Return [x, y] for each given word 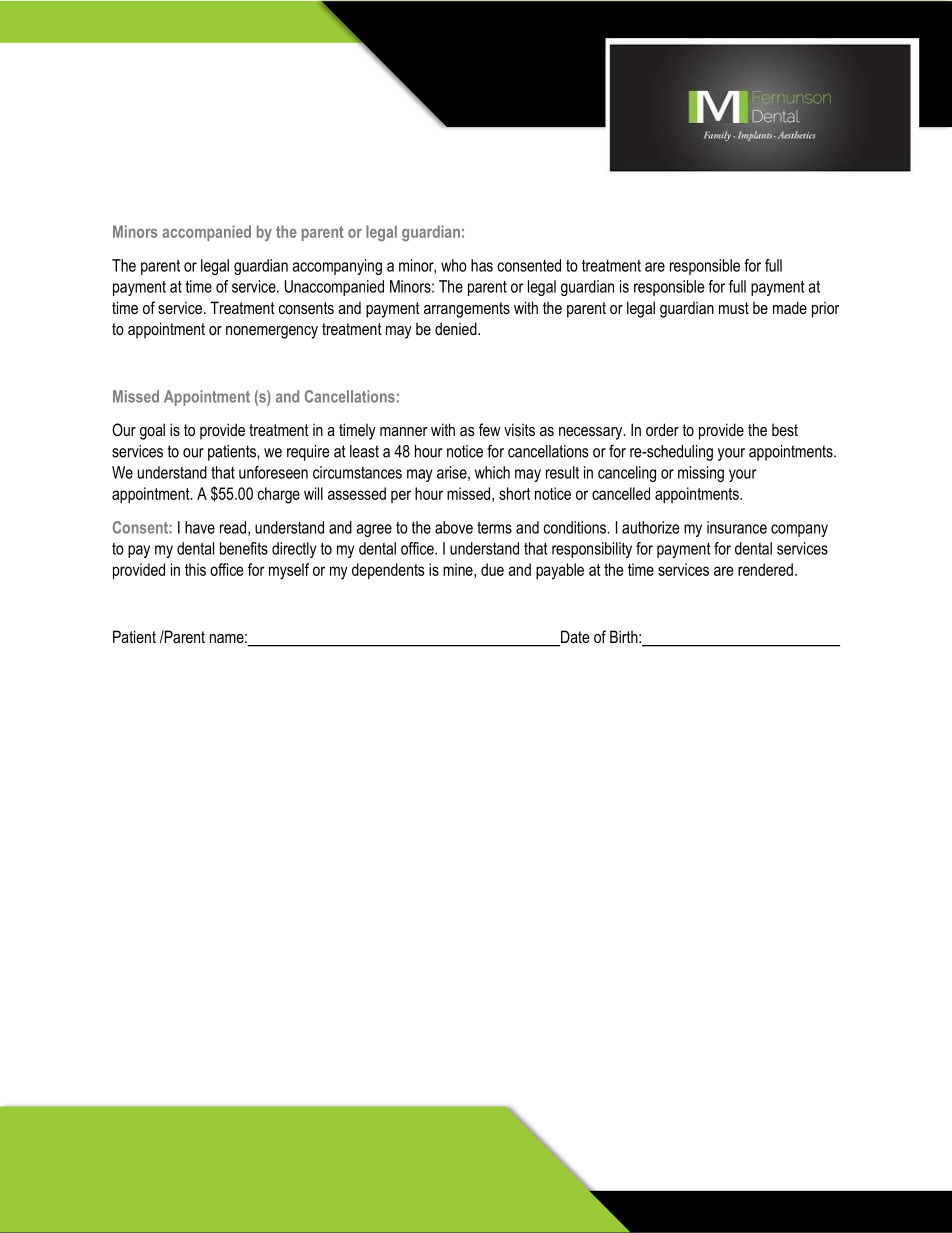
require [308, 453]
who [454, 265]
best [785, 430]
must [734, 308]
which [492, 472]
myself [289, 571]
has [482, 265]
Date [574, 638]
